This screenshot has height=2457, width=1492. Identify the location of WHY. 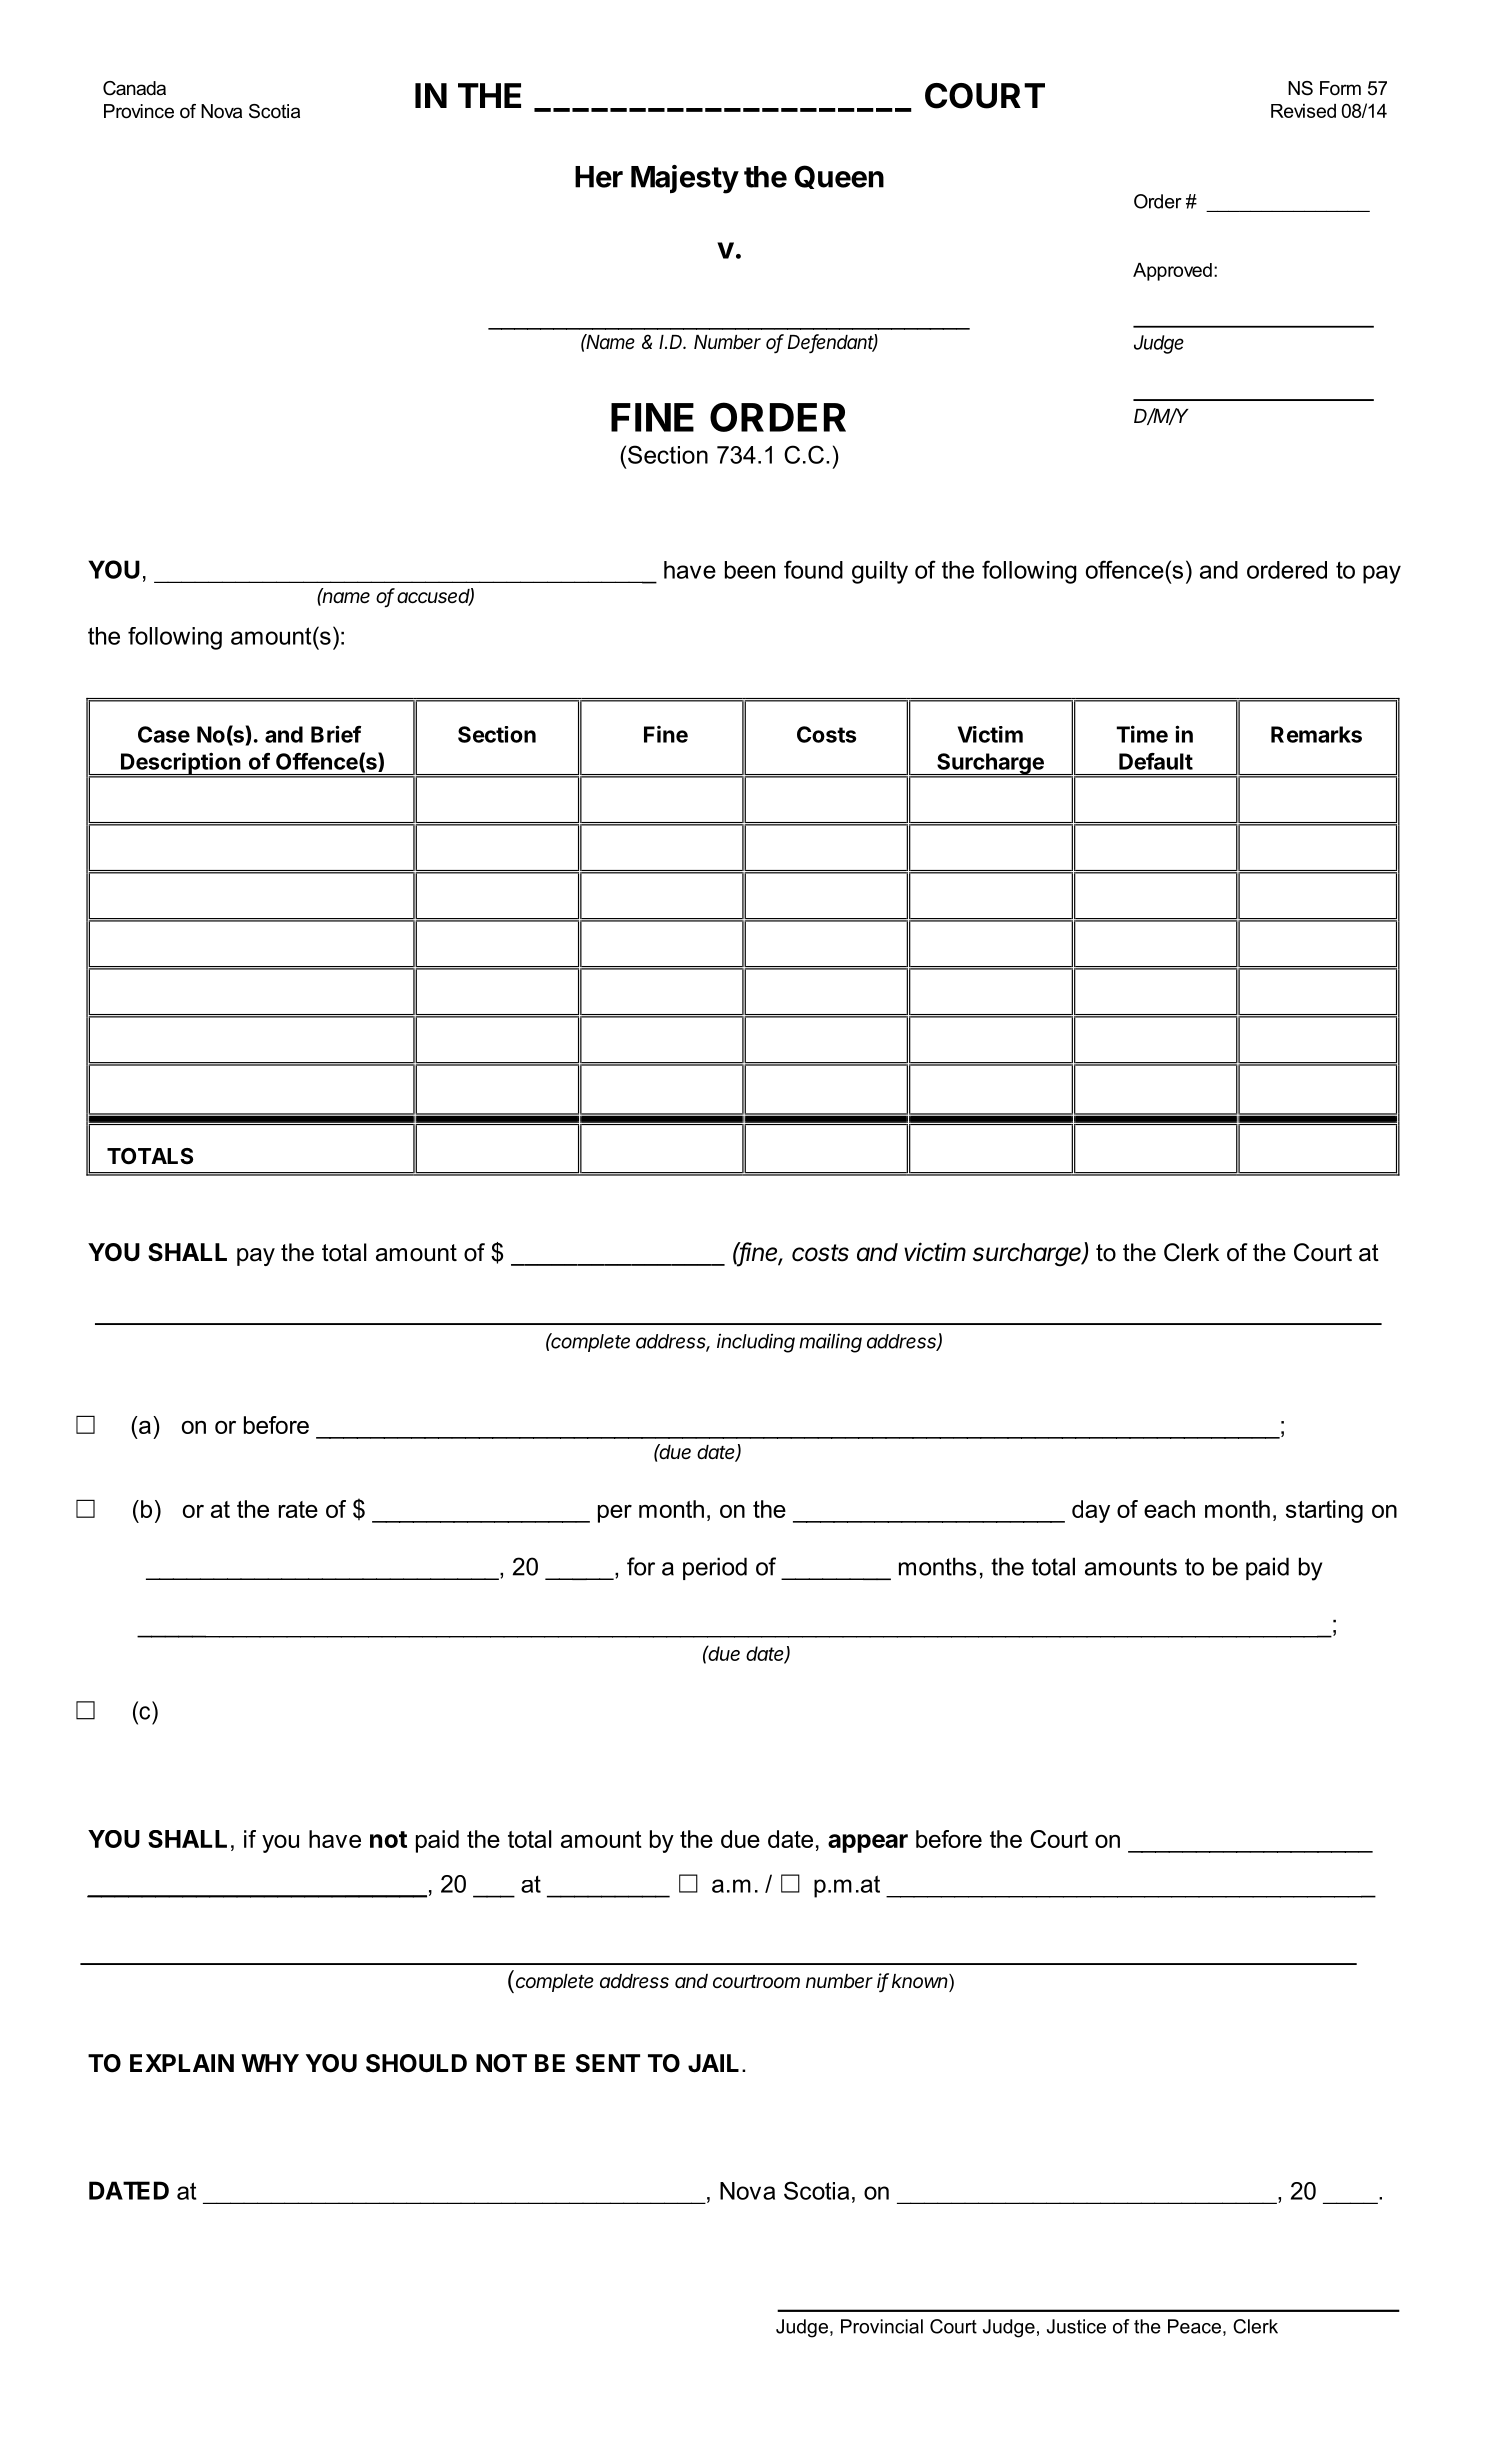
(270, 2063).
